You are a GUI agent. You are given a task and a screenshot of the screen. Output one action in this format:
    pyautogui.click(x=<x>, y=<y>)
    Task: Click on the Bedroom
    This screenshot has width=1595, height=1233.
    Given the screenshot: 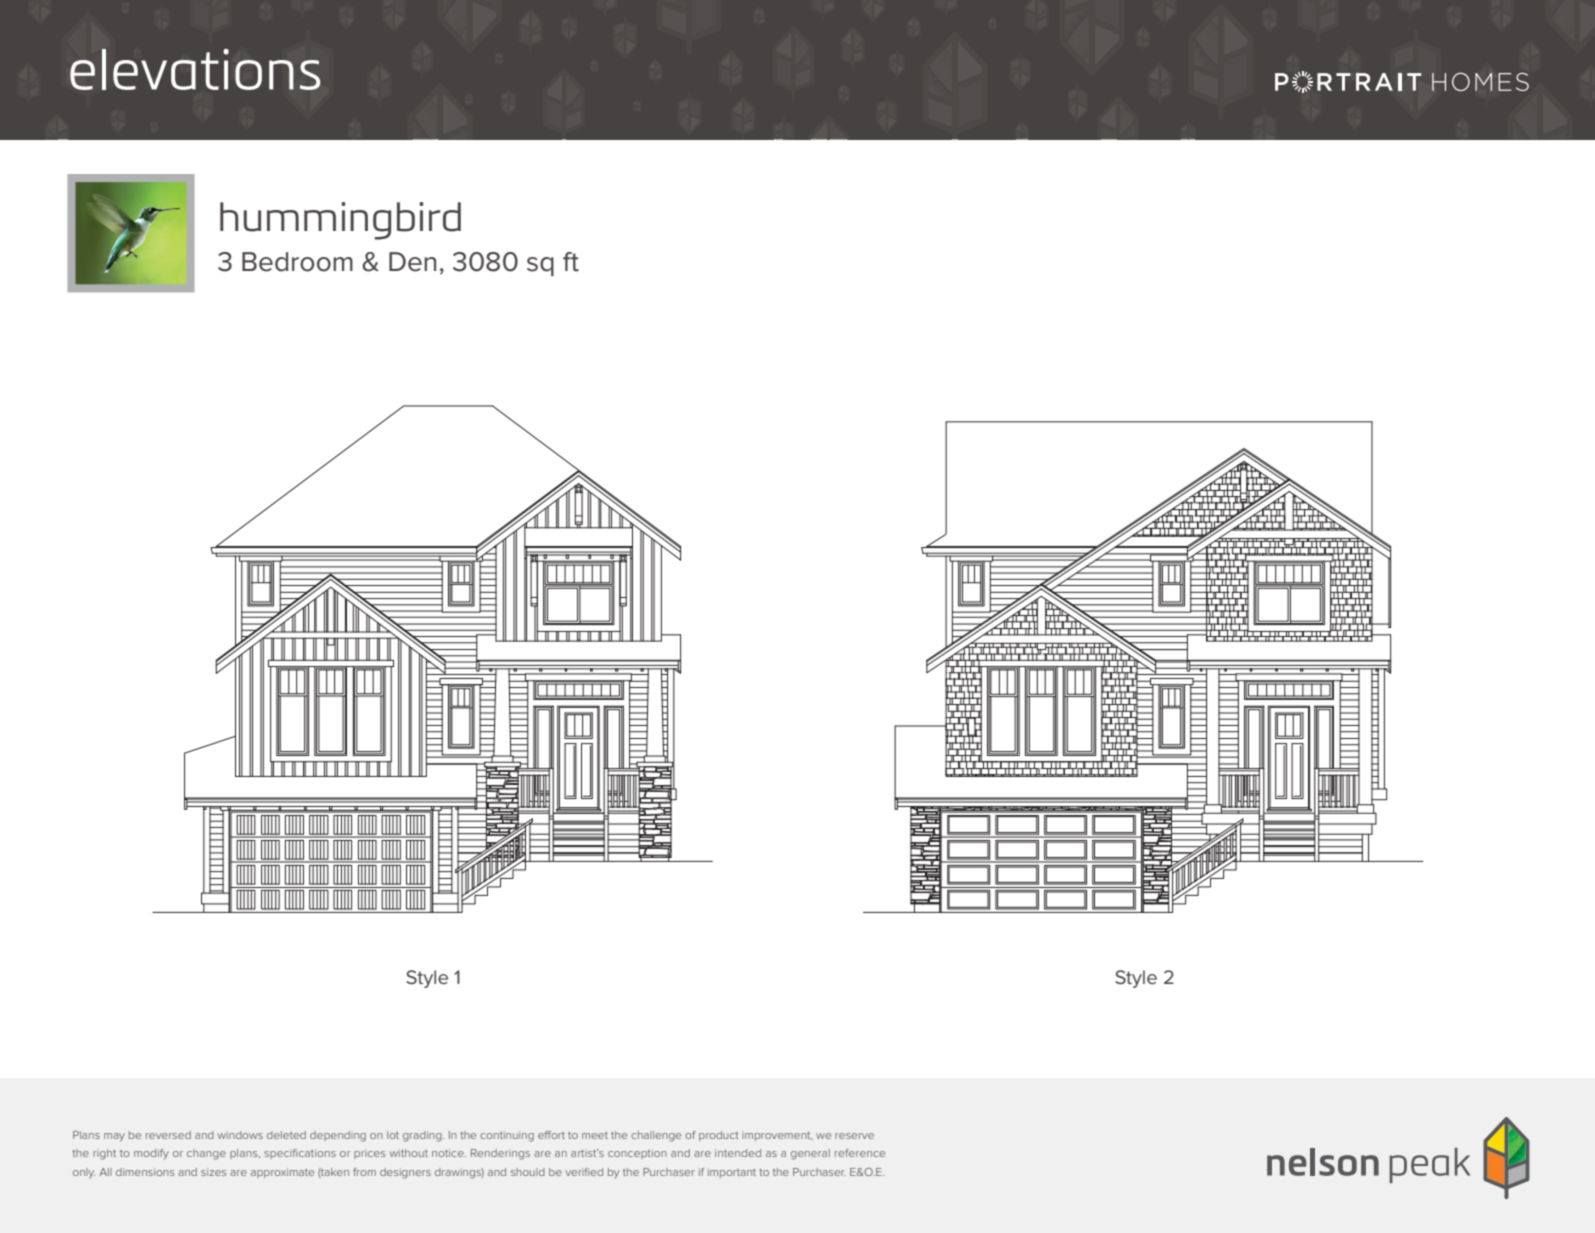 What is the action you would take?
    pyautogui.click(x=297, y=262)
